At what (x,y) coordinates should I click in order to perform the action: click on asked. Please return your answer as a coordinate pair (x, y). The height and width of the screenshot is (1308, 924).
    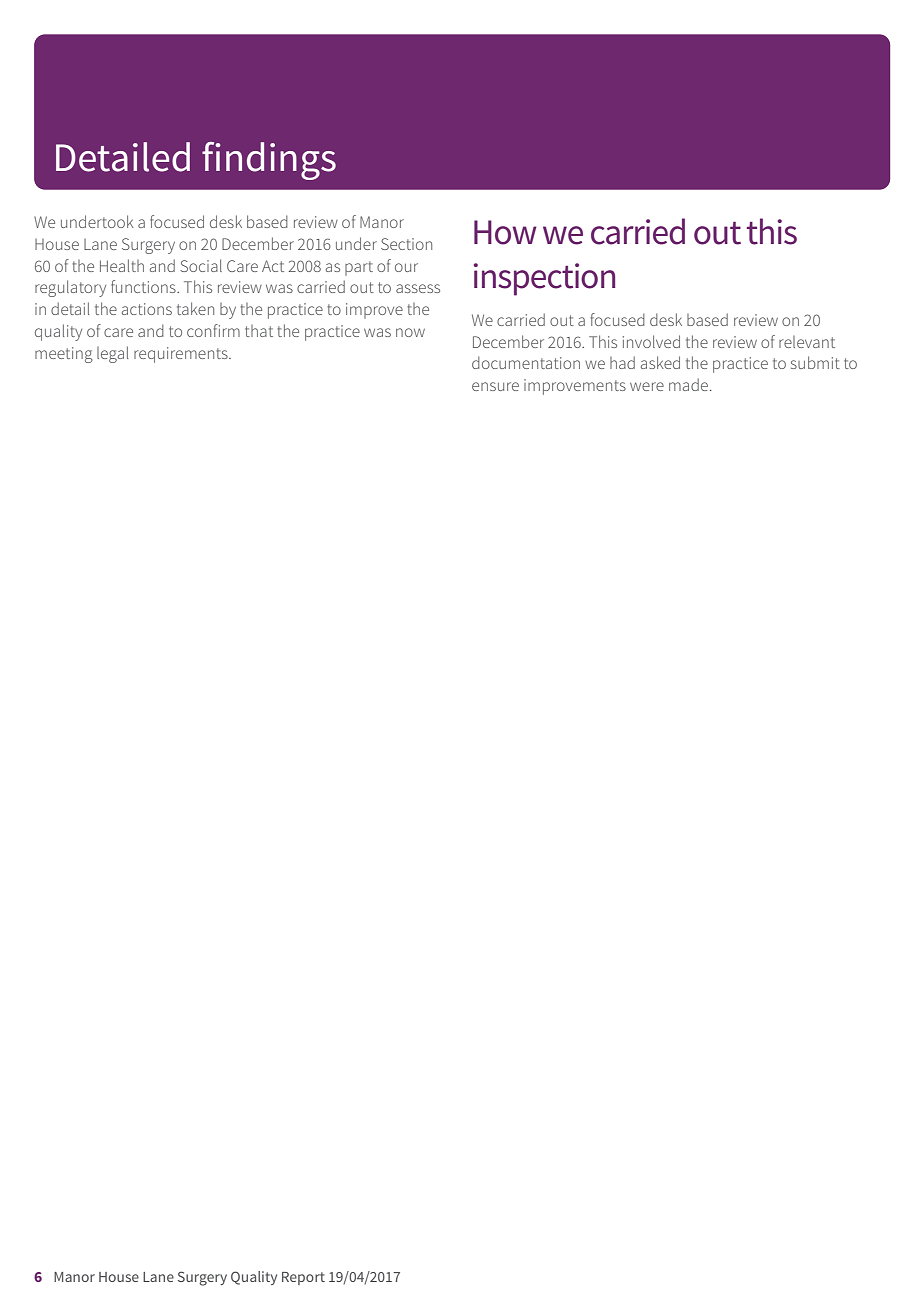
    Looking at the image, I should click on (660, 362).
